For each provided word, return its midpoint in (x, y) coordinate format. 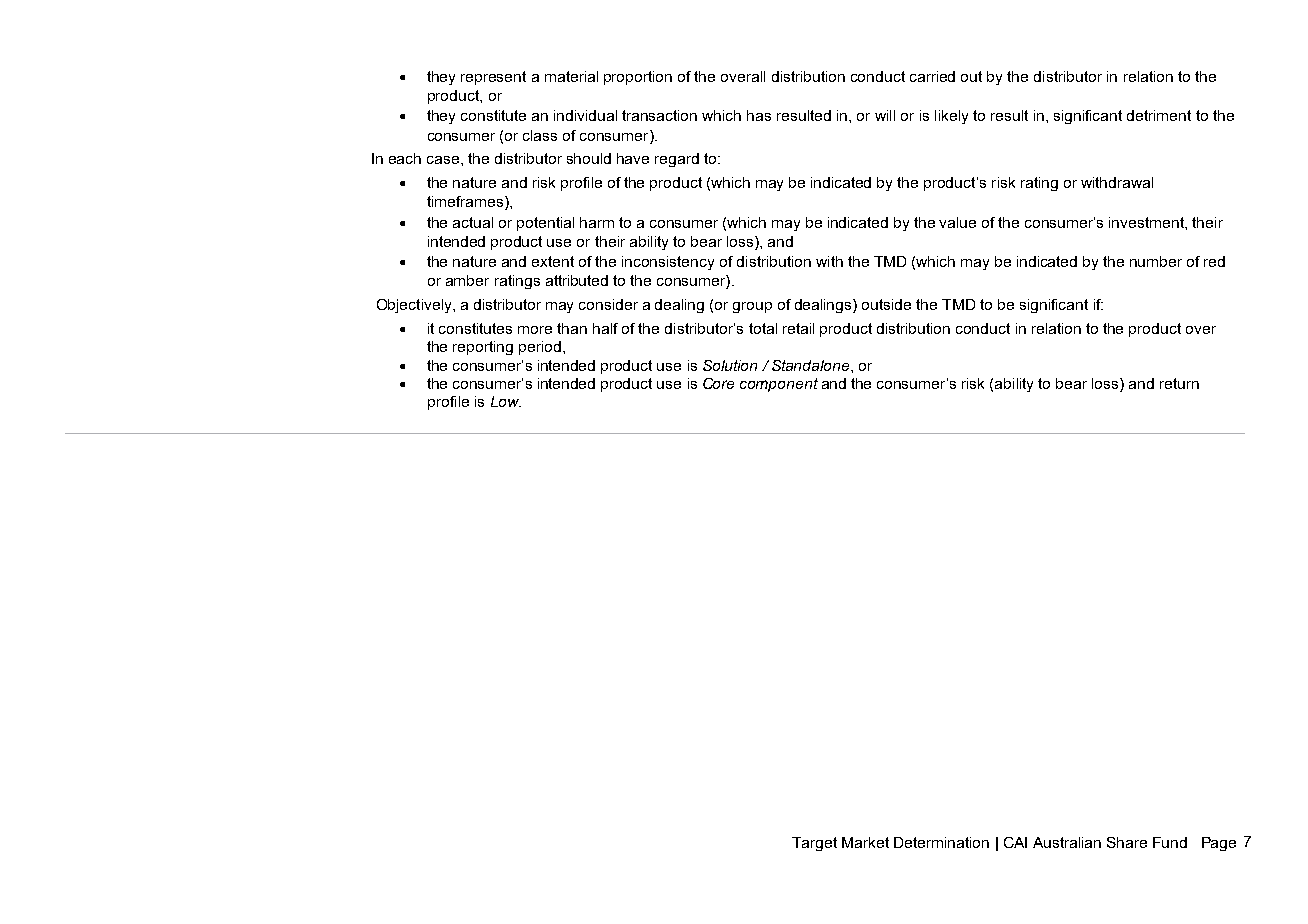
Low (506, 401)
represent (493, 78)
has (759, 115)
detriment (1159, 115)
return (1179, 383)
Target (814, 844)
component (779, 385)
